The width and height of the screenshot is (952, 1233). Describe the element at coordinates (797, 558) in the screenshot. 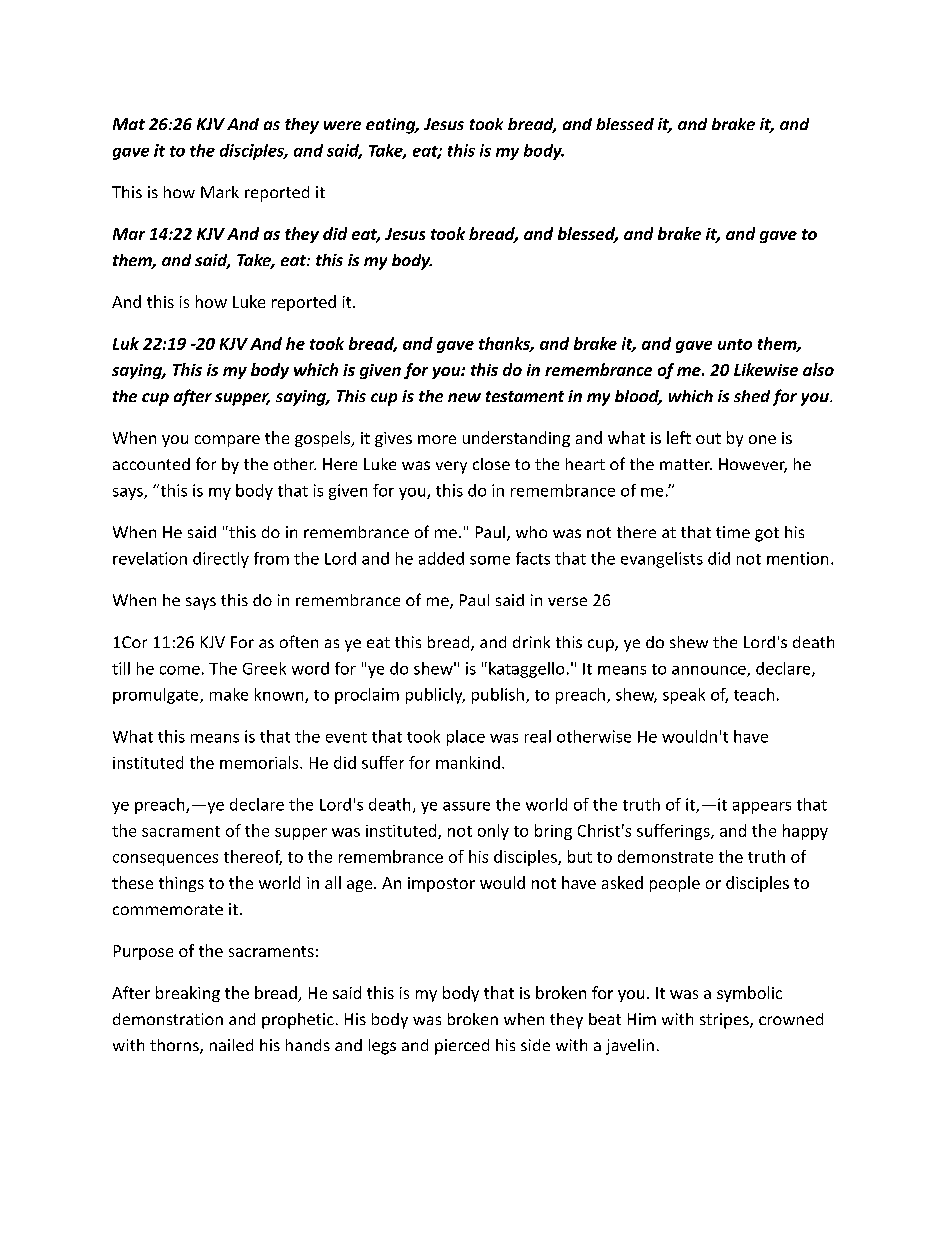

I see `mention` at that location.
